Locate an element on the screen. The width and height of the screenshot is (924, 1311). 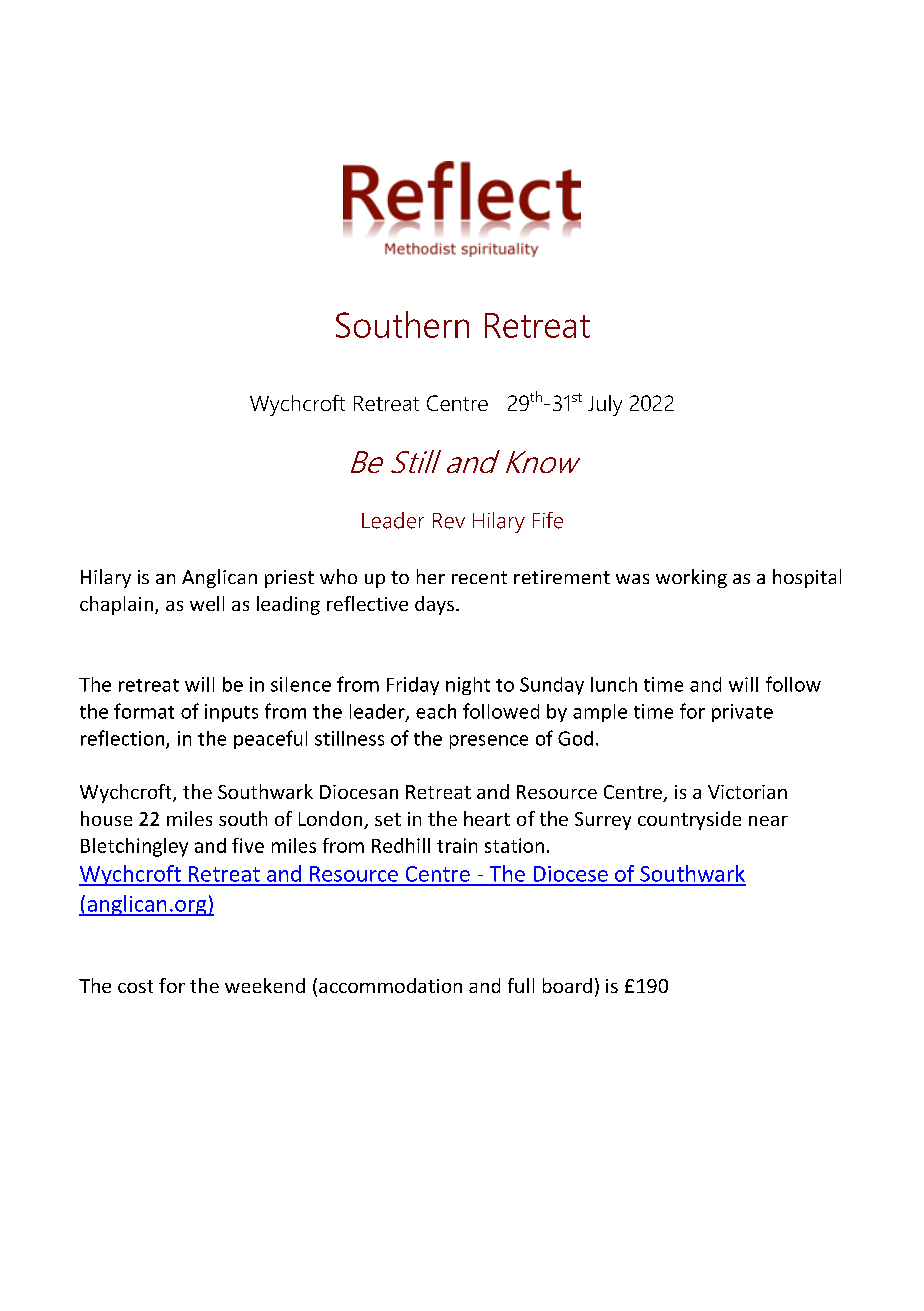
cost is located at coordinates (135, 986).
